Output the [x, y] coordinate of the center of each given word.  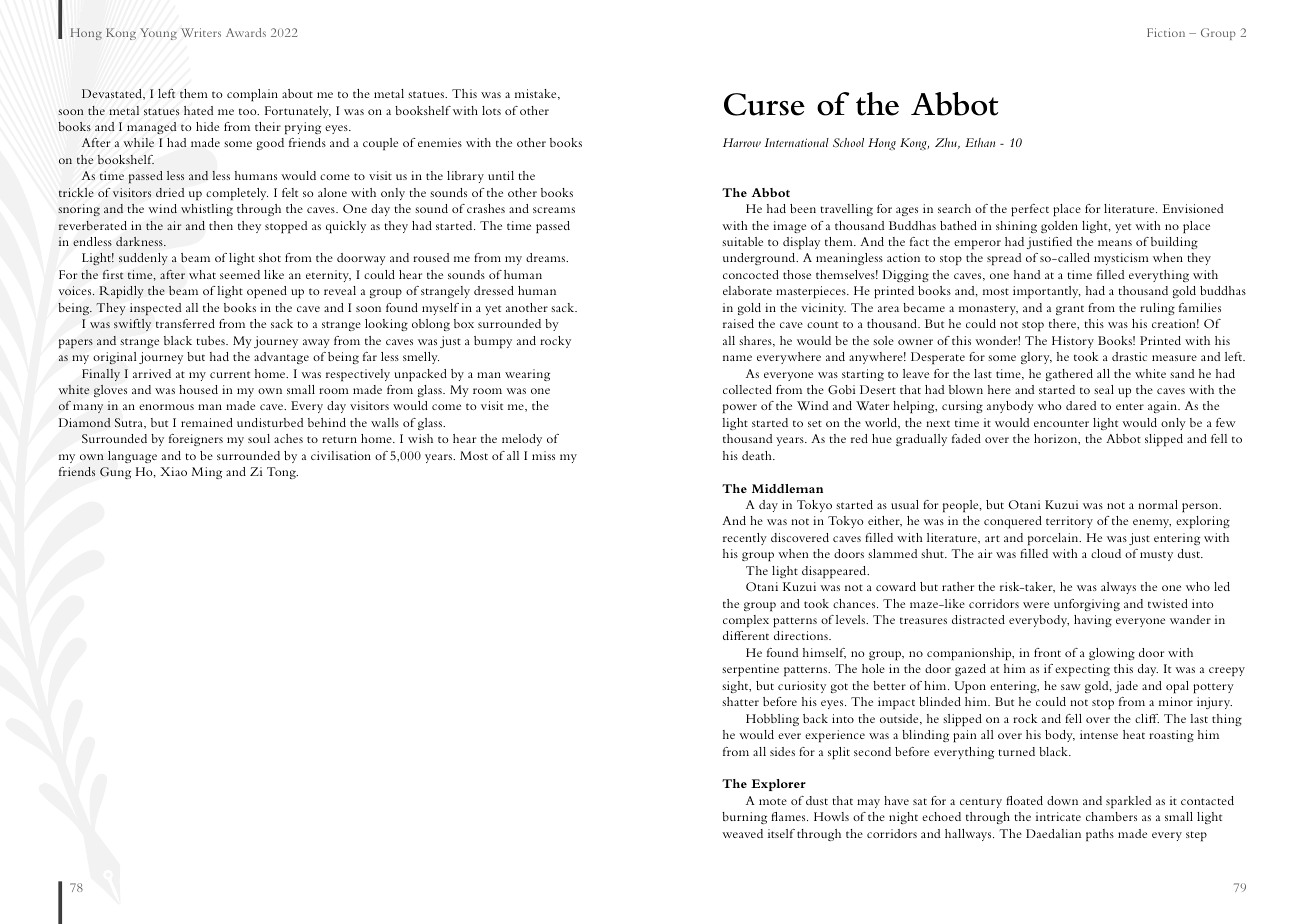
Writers [201, 32]
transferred [185, 323]
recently [745, 539]
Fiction [1166, 32]
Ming [207, 473]
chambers [1111, 816]
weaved [742, 833]
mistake [537, 94]
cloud [1106, 553]
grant [1070, 310]
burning [744, 818]
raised [738, 323]
